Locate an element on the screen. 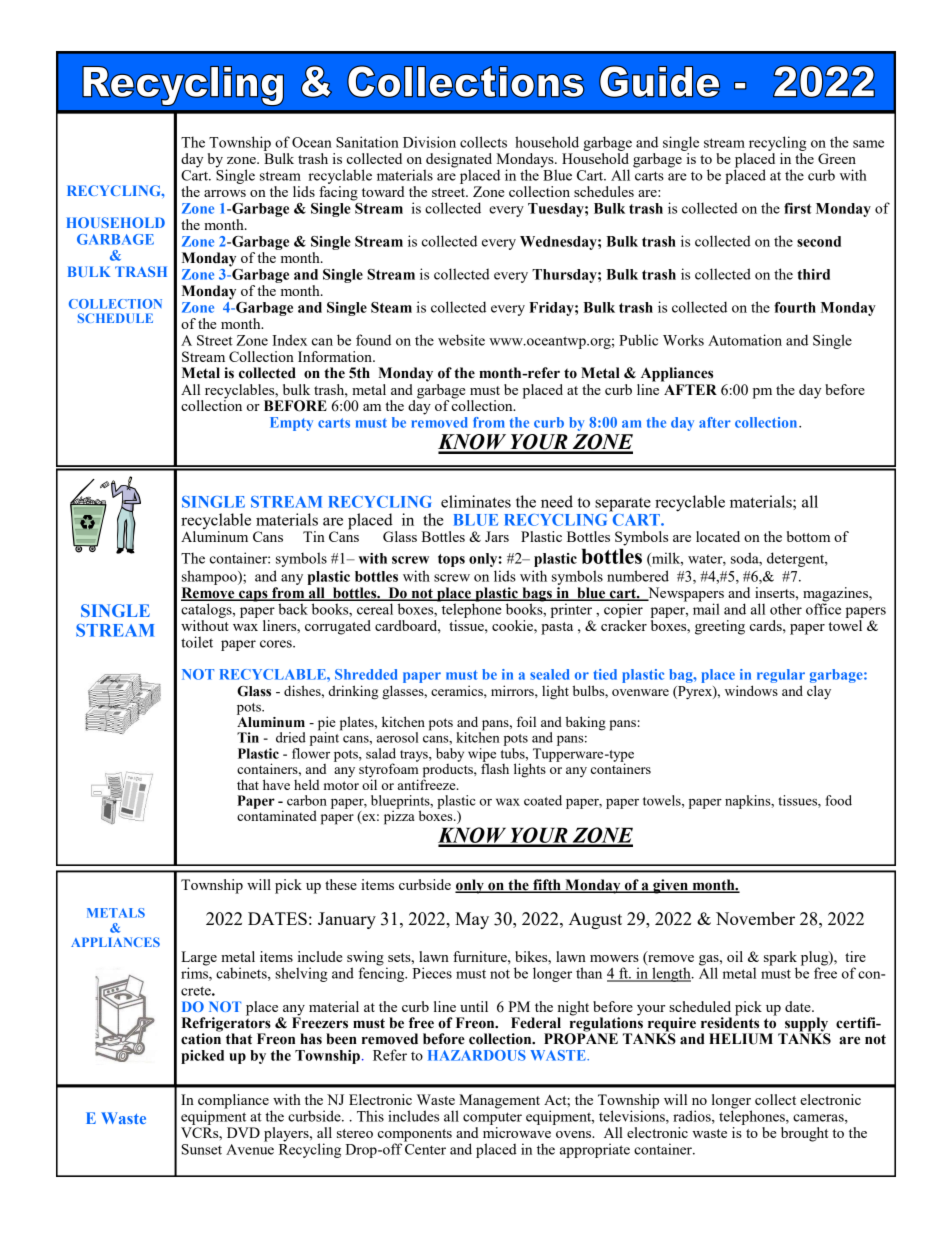 The width and height of the screenshot is (952, 1233). DVD is located at coordinates (243, 1132).
